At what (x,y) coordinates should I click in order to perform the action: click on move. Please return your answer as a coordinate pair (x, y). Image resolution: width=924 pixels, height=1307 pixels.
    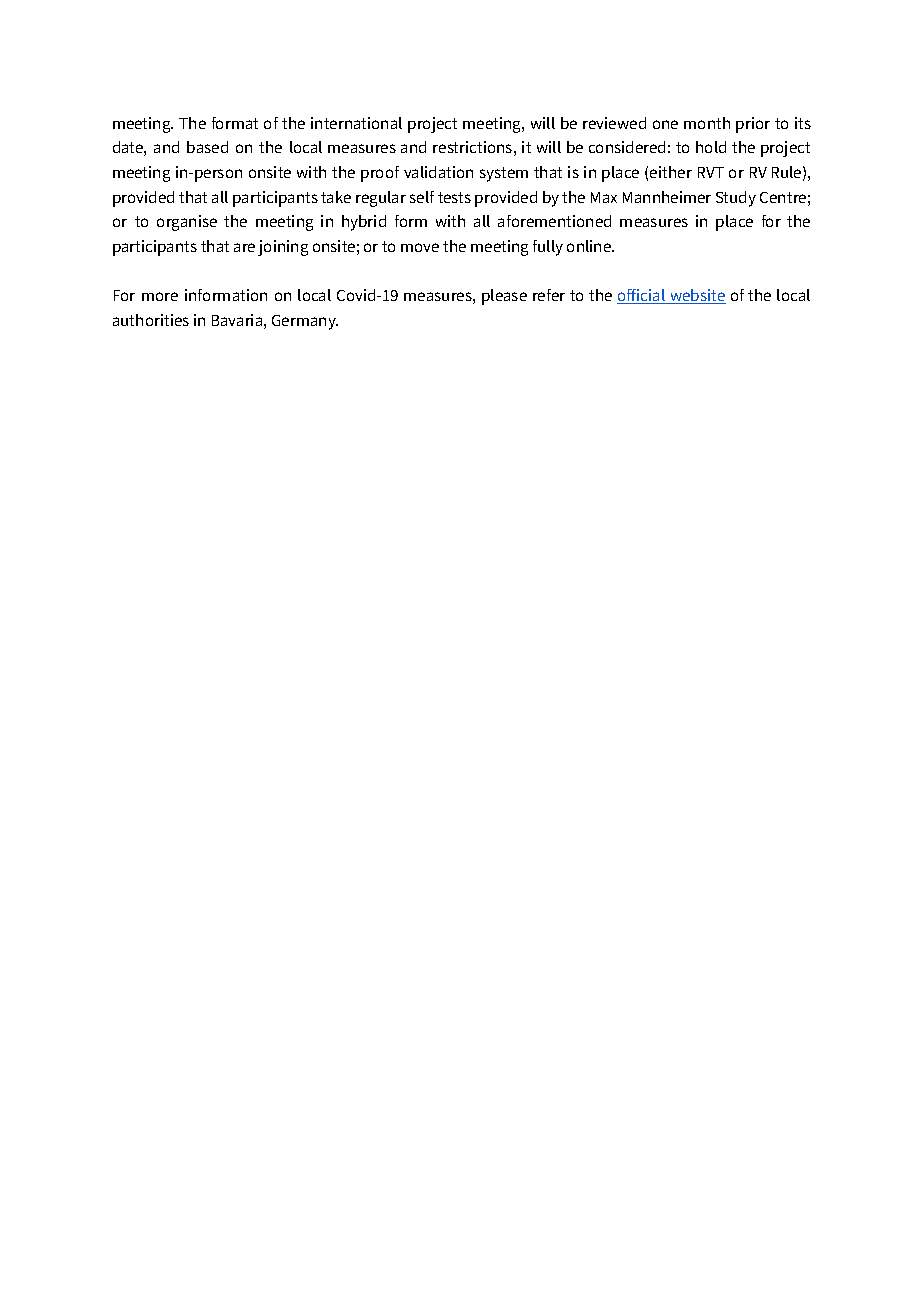
    Looking at the image, I should click on (420, 247).
